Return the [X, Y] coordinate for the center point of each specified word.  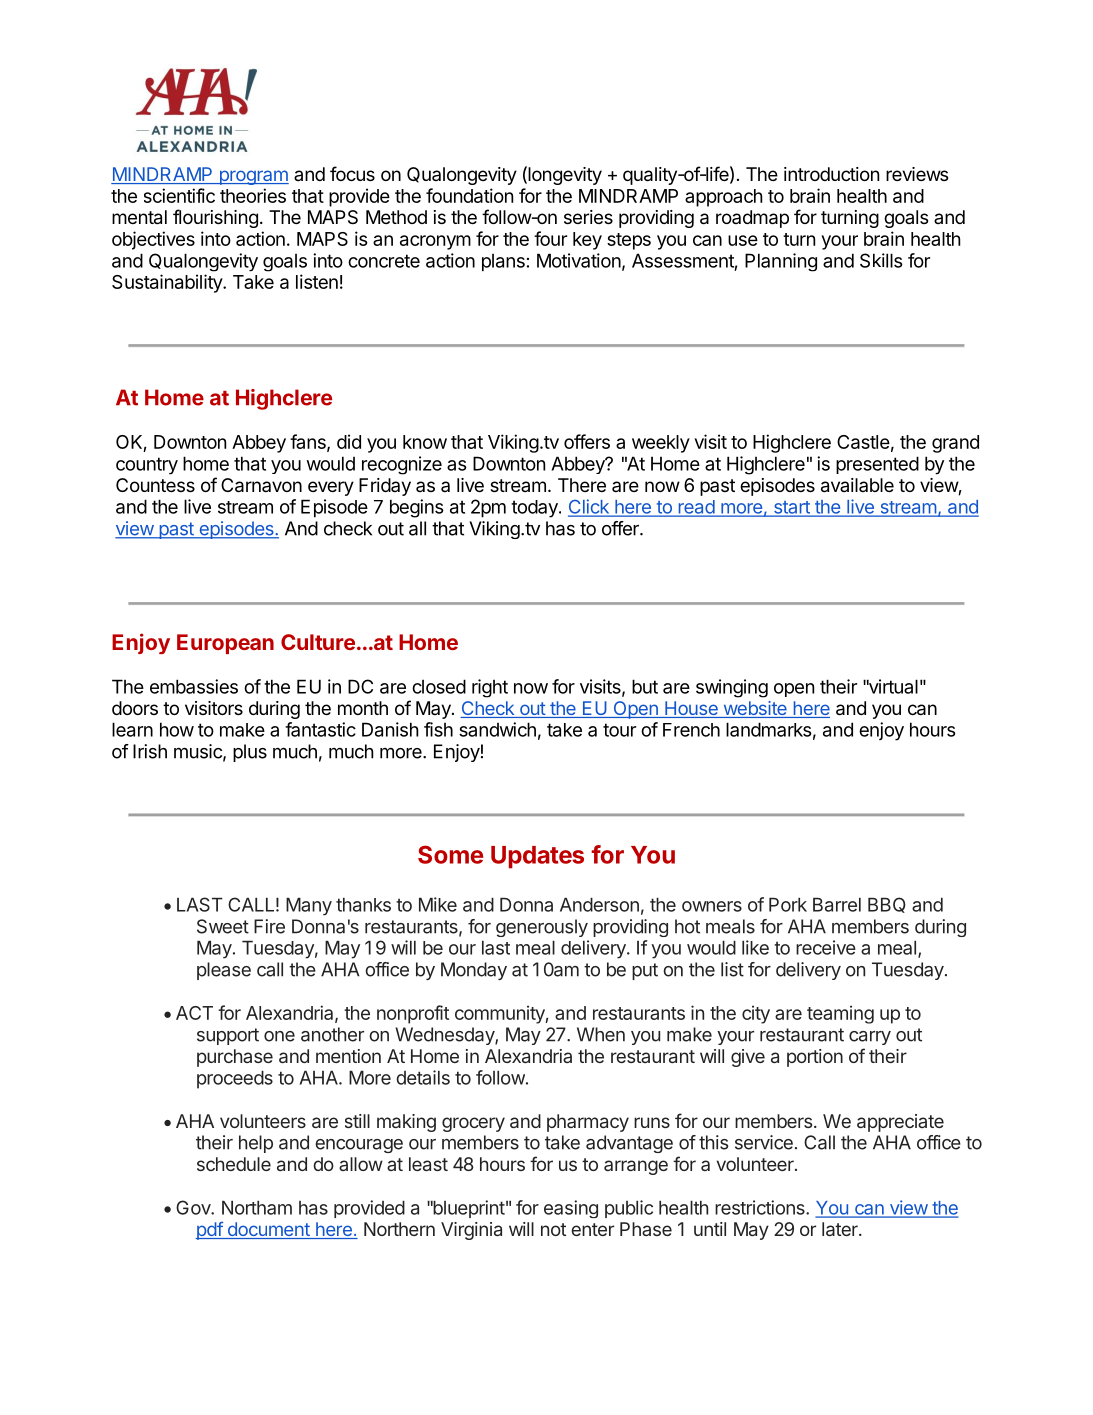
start [791, 508]
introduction [831, 174]
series [588, 217]
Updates [537, 857]
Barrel [837, 905]
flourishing [215, 218]
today [535, 509]
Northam [257, 1208]
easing [571, 1209]
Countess [155, 485]
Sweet [223, 926]
